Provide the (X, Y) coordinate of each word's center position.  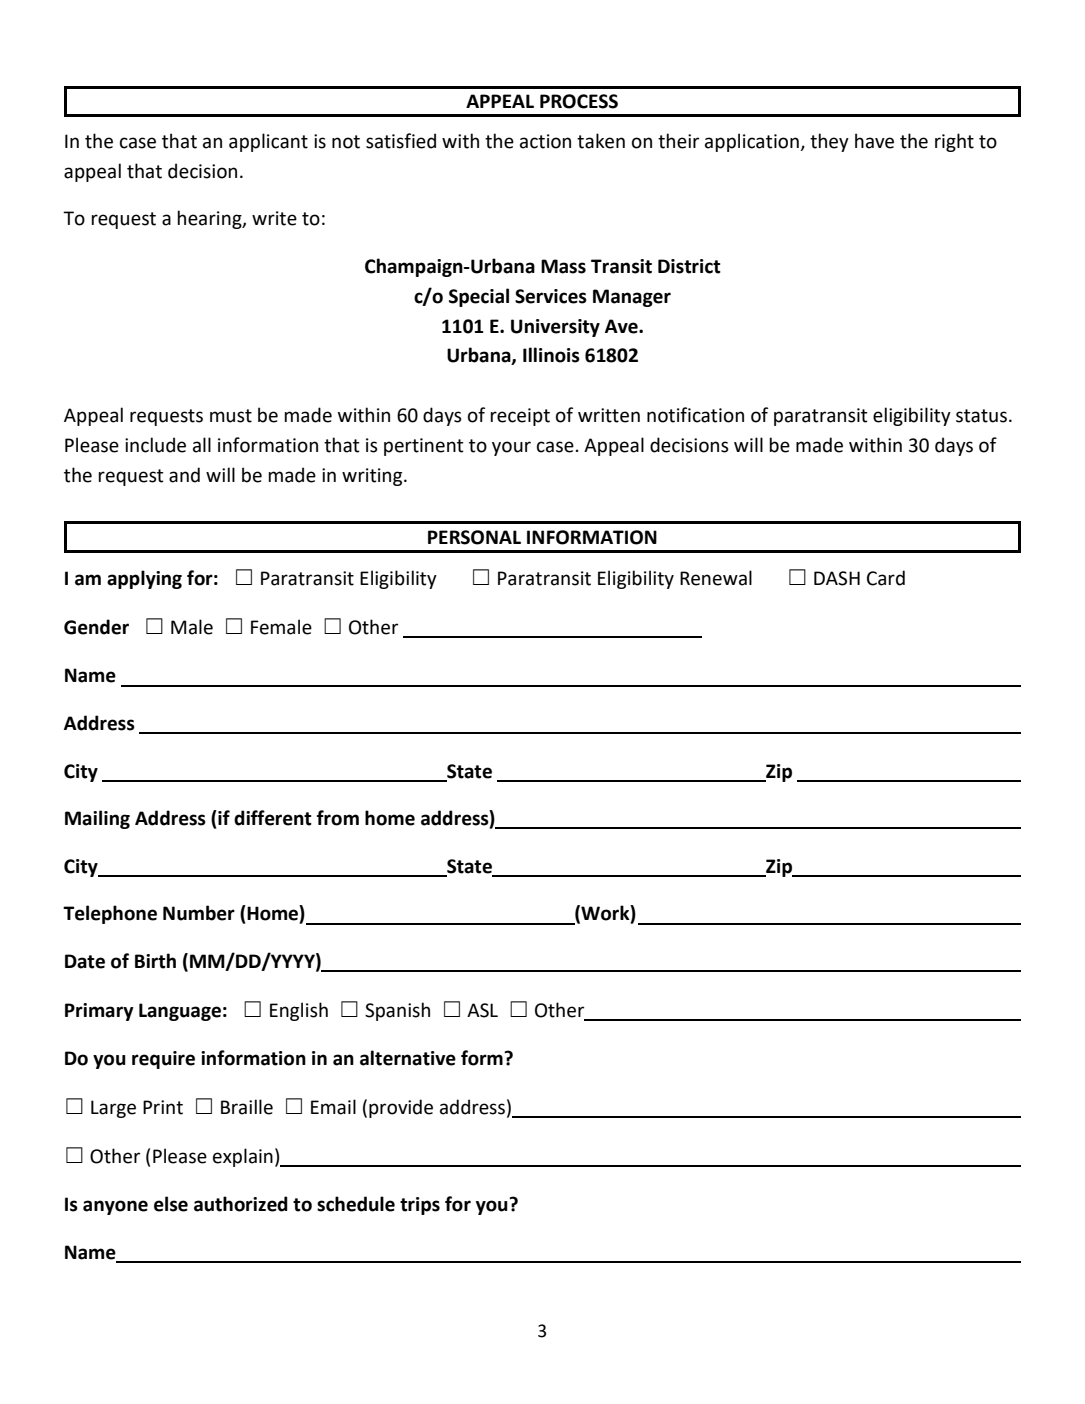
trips (420, 1206)
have (874, 141)
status (981, 416)
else (171, 1204)
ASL (482, 1010)
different (273, 818)
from (338, 818)
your (511, 448)
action (545, 141)
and (184, 475)
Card (886, 578)
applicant (268, 142)
